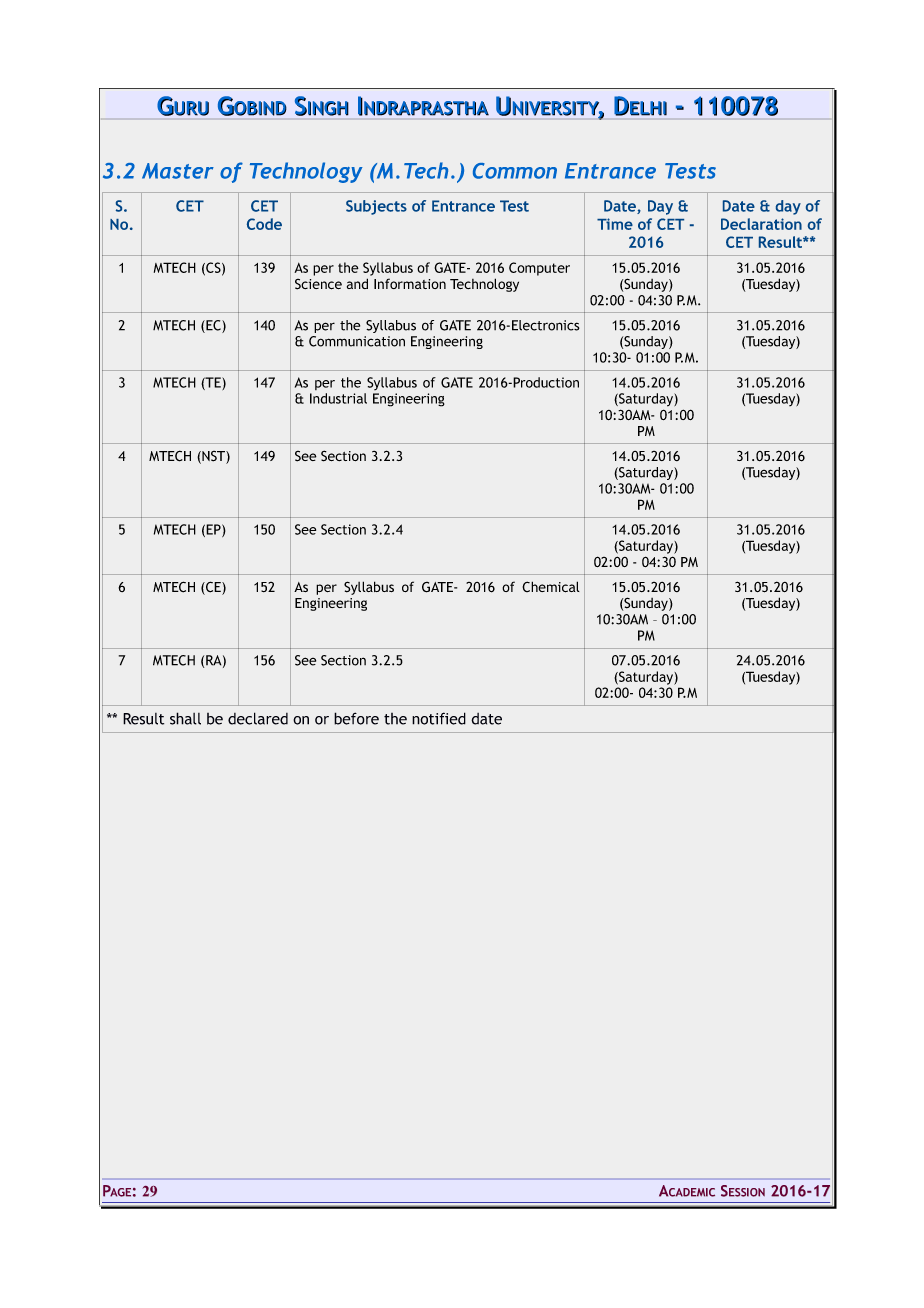 The image size is (924, 1308). Describe the element at coordinates (338, 398) in the page. I see `Industrial` at that location.
